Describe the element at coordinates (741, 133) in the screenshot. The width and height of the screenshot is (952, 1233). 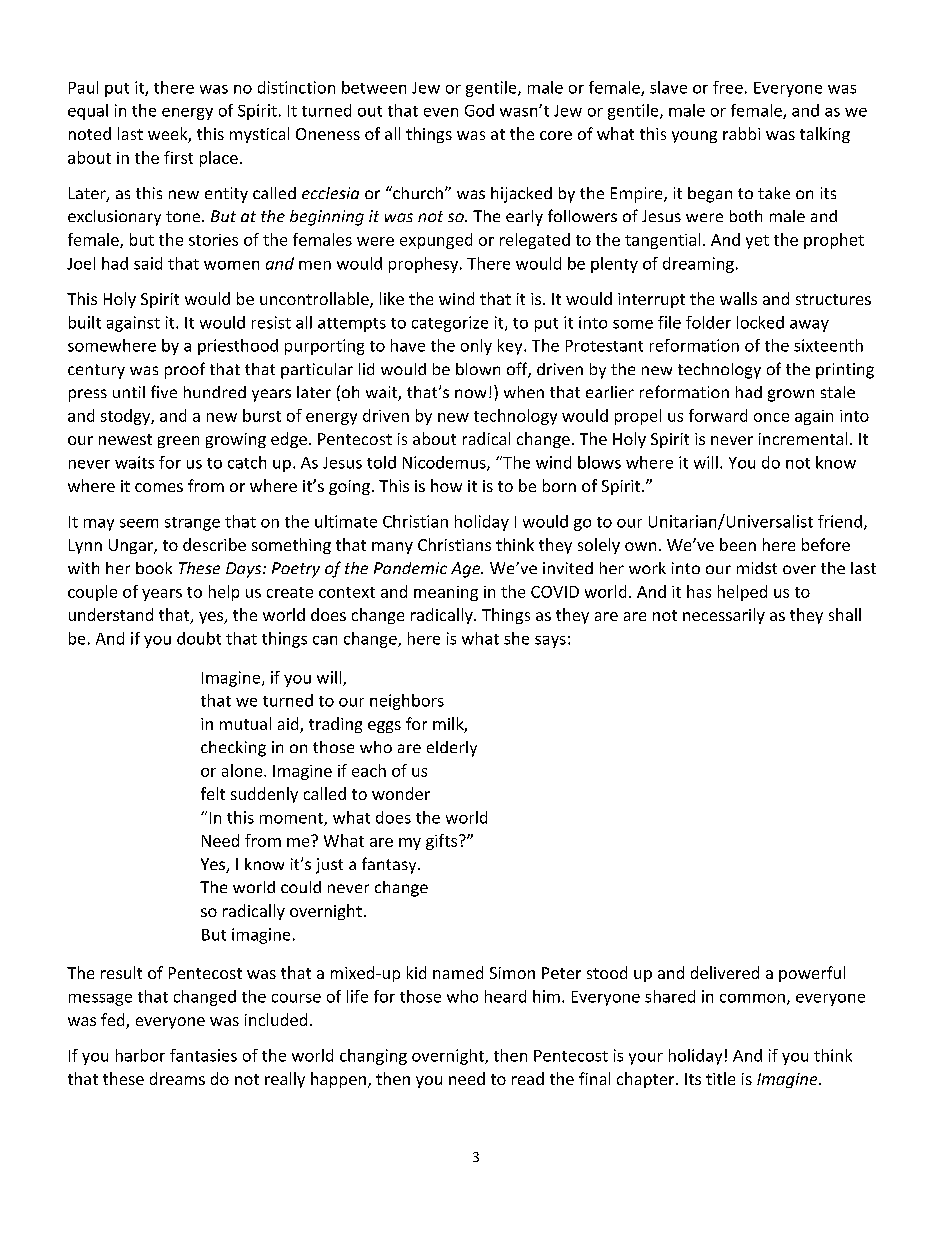
I see `rabbi` at that location.
